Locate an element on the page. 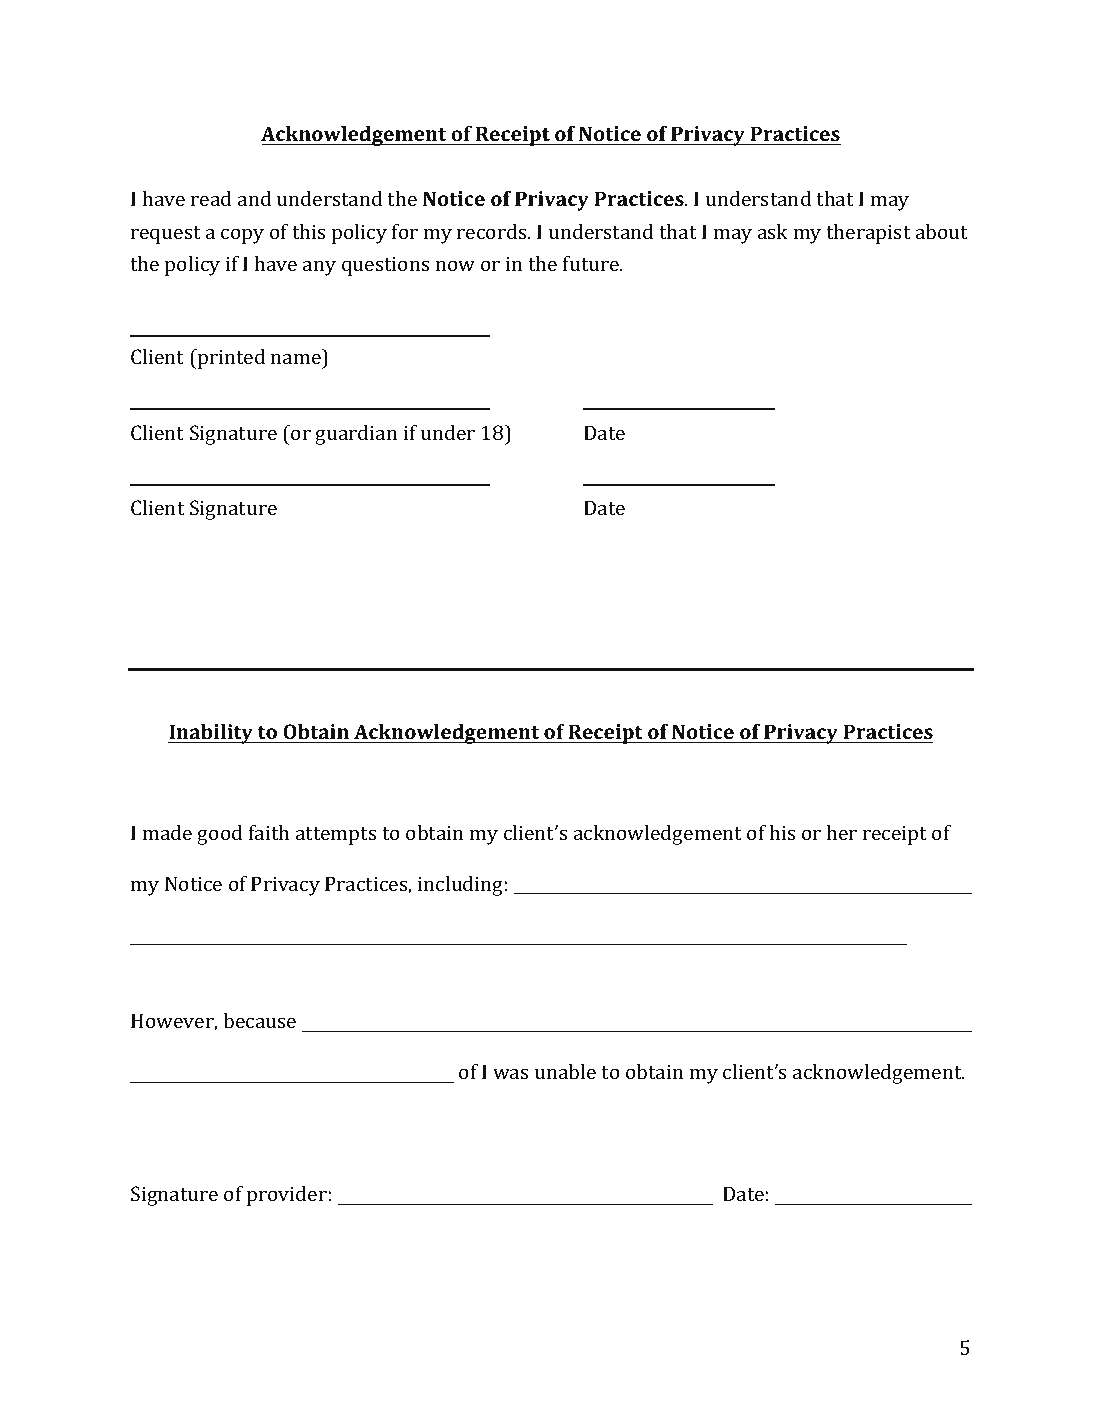 Image resolution: width=1100 pixels, height=1424 pixels. made is located at coordinates (167, 832).
